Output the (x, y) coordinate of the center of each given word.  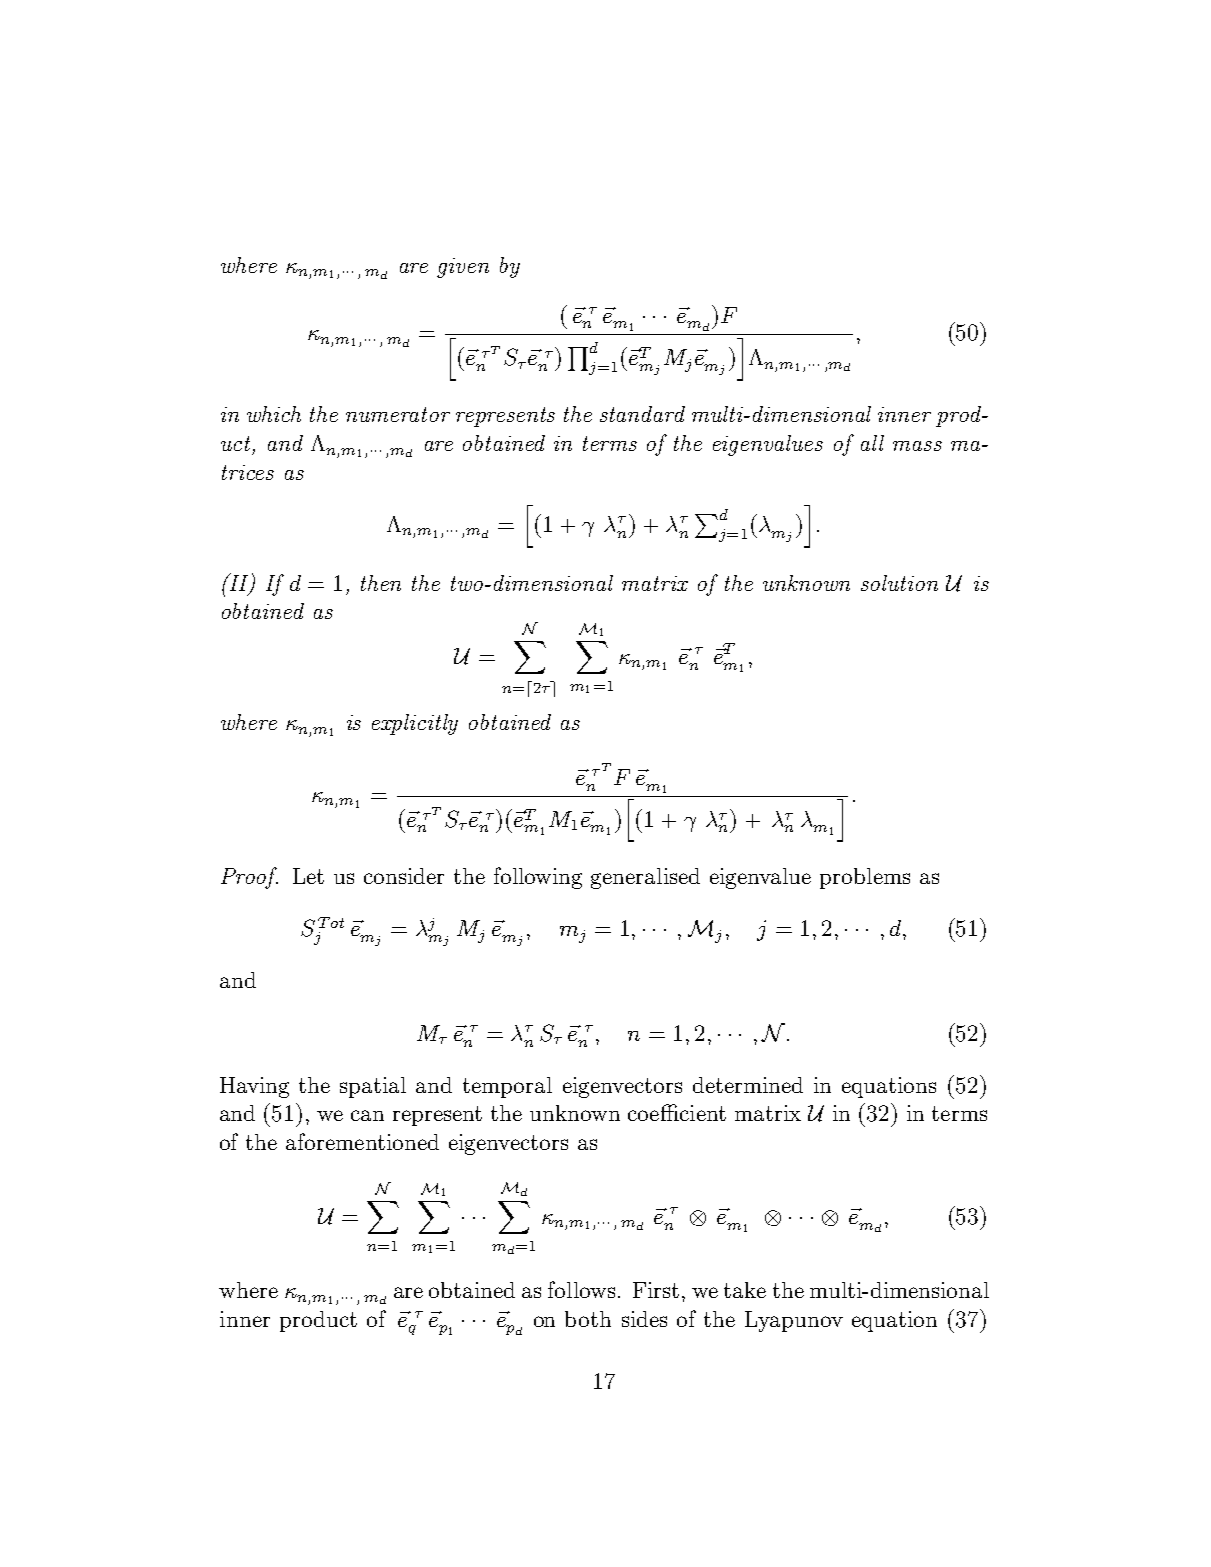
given (463, 268)
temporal (507, 1087)
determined (748, 1085)
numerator (398, 414)
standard (642, 414)
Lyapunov (794, 1321)
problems (865, 878)
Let (308, 876)
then (381, 583)
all (872, 443)
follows (581, 1289)
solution (899, 583)
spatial (373, 1087)
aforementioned (362, 1141)
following (538, 878)
